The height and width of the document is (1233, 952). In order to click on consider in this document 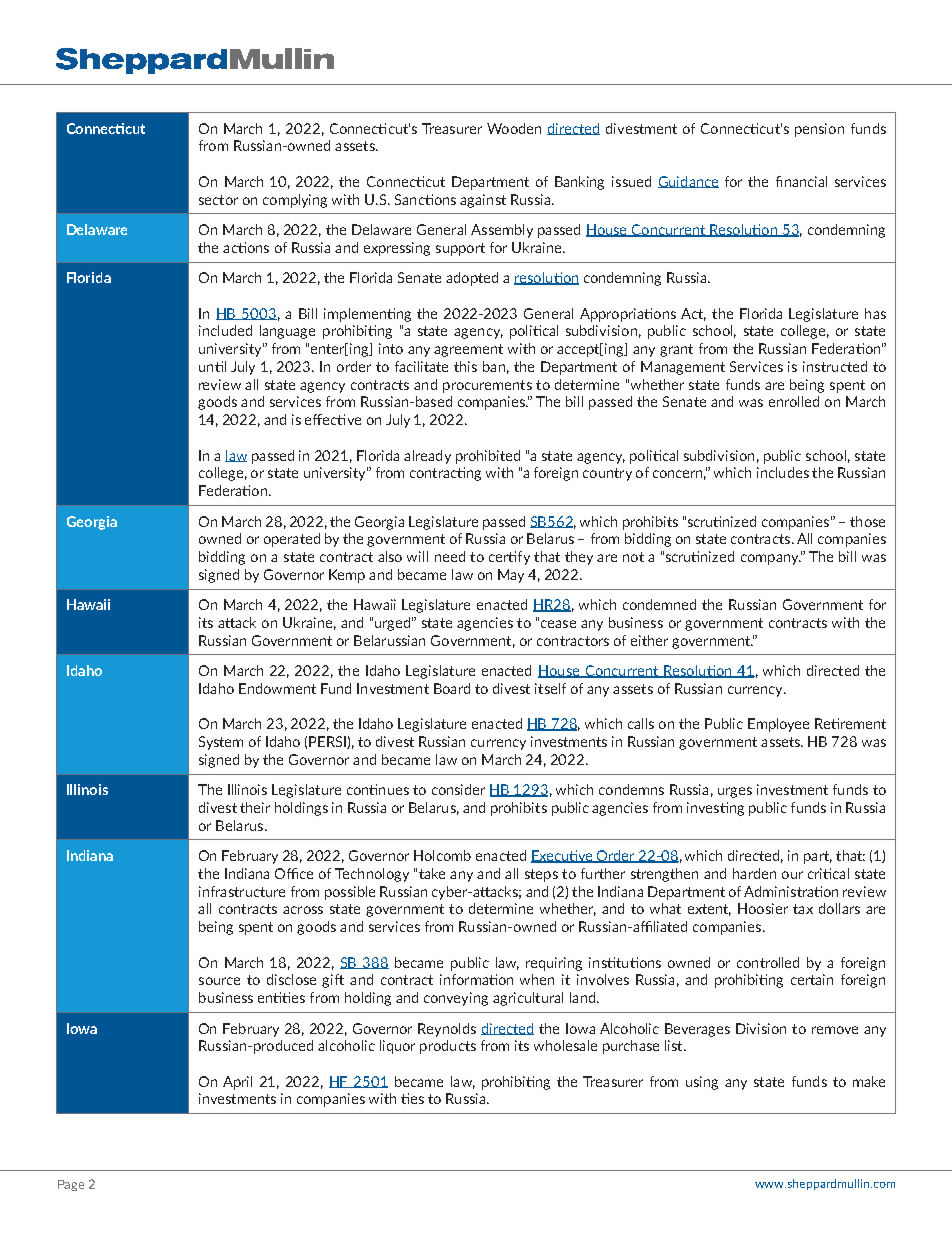, I will do `click(458, 789)`.
